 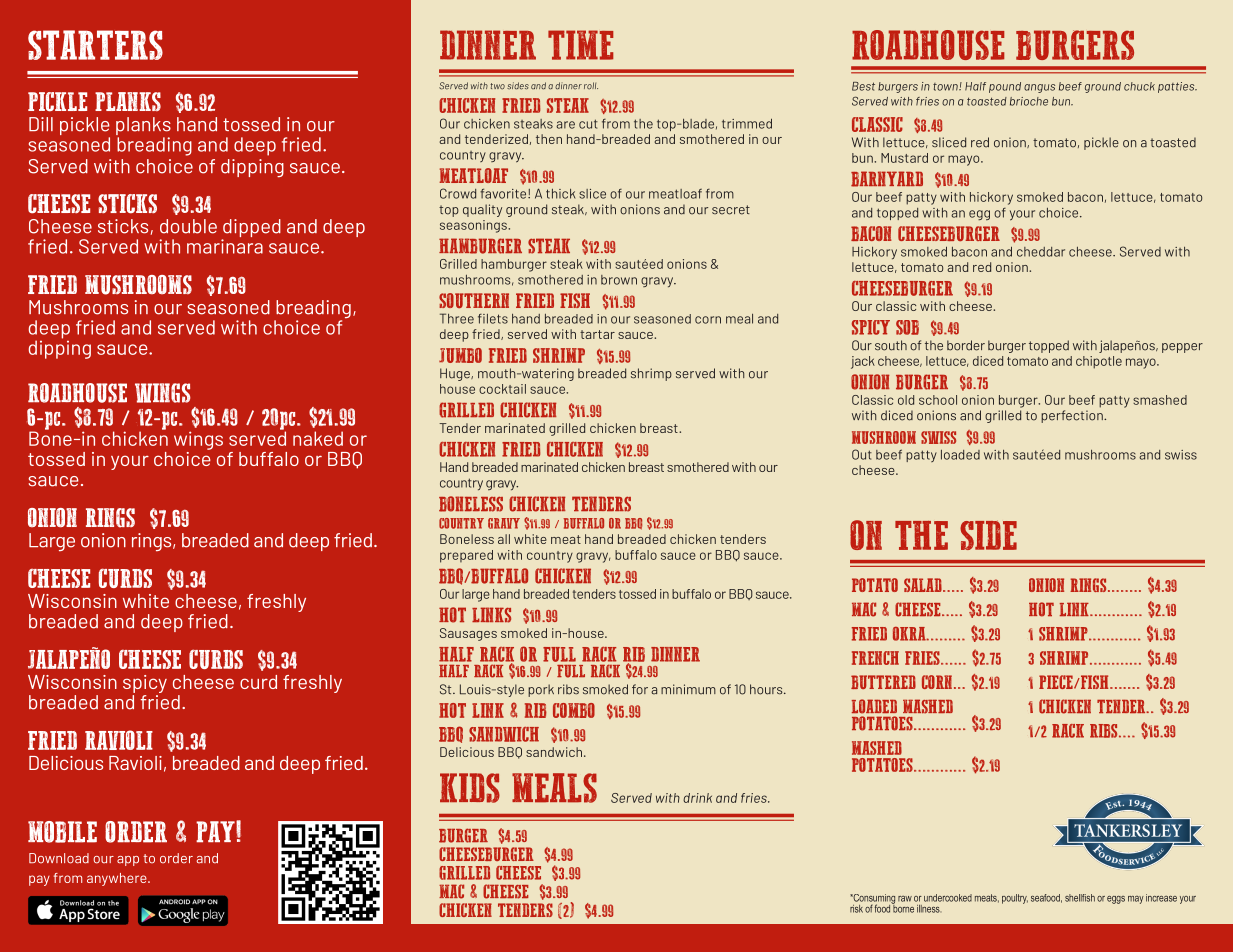 I want to click on perfection, so click(x=1073, y=416).
